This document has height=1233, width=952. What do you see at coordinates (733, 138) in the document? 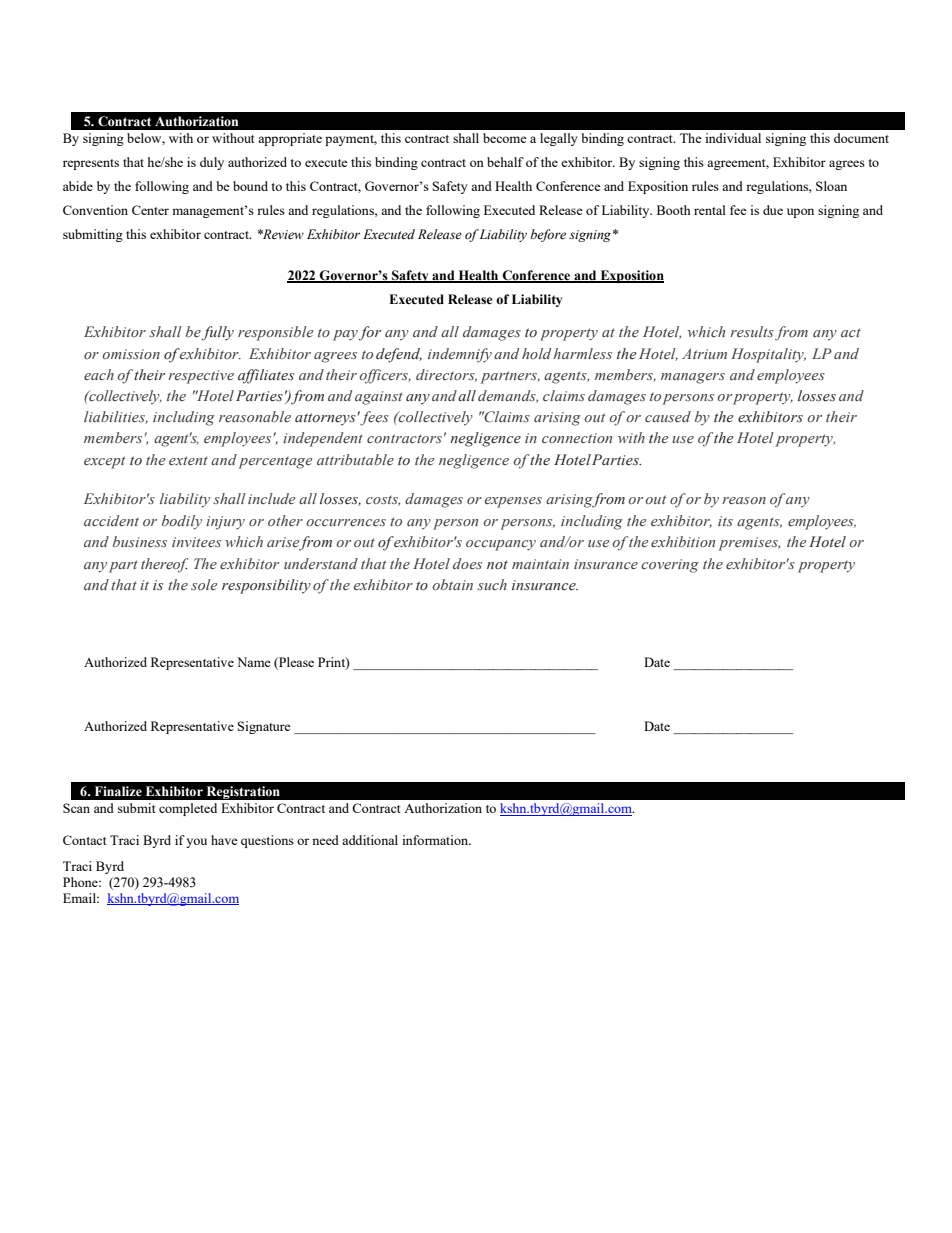
I see `individual` at bounding box center [733, 138].
